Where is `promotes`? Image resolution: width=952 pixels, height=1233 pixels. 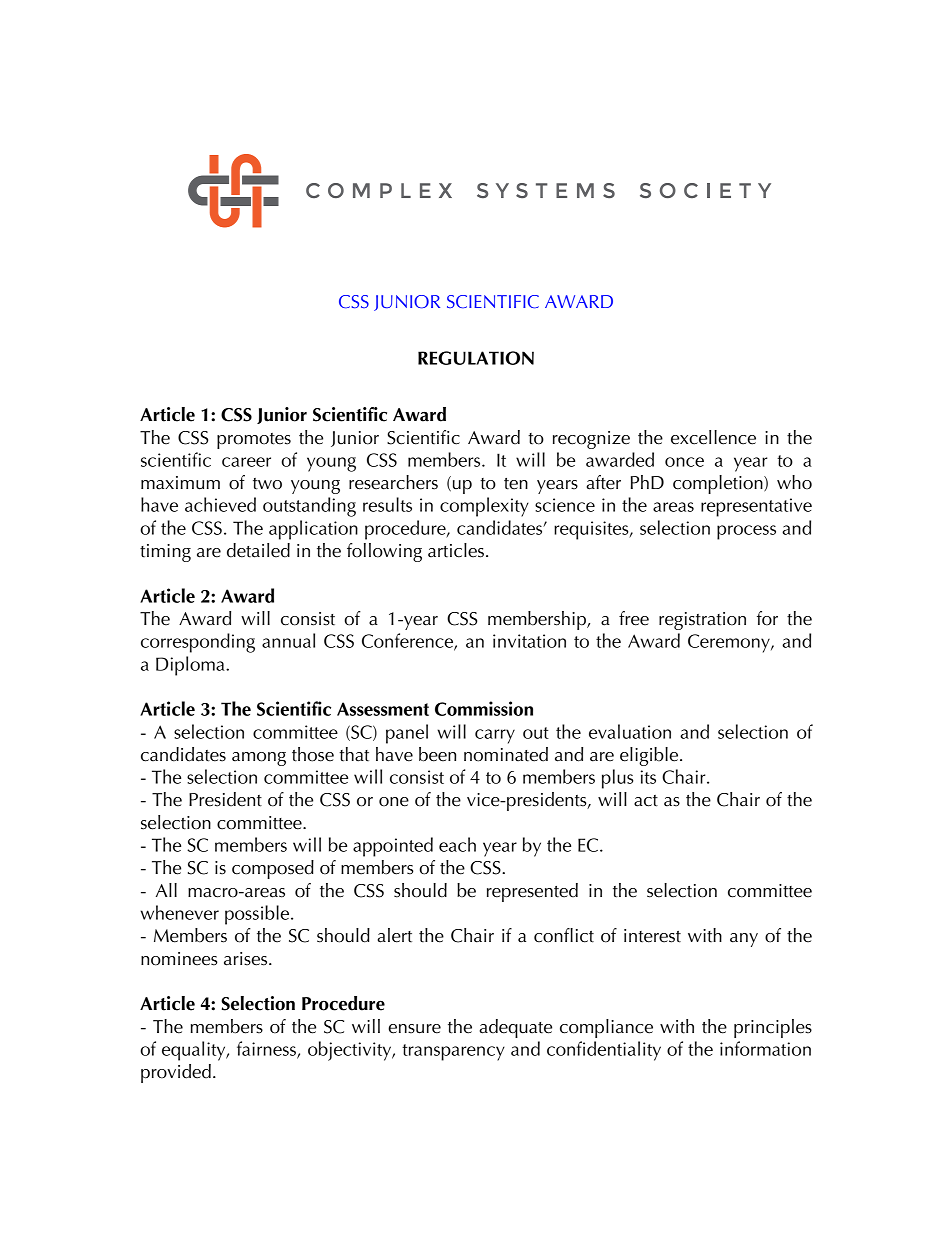 promotes is located at coordinates (254, 441).
